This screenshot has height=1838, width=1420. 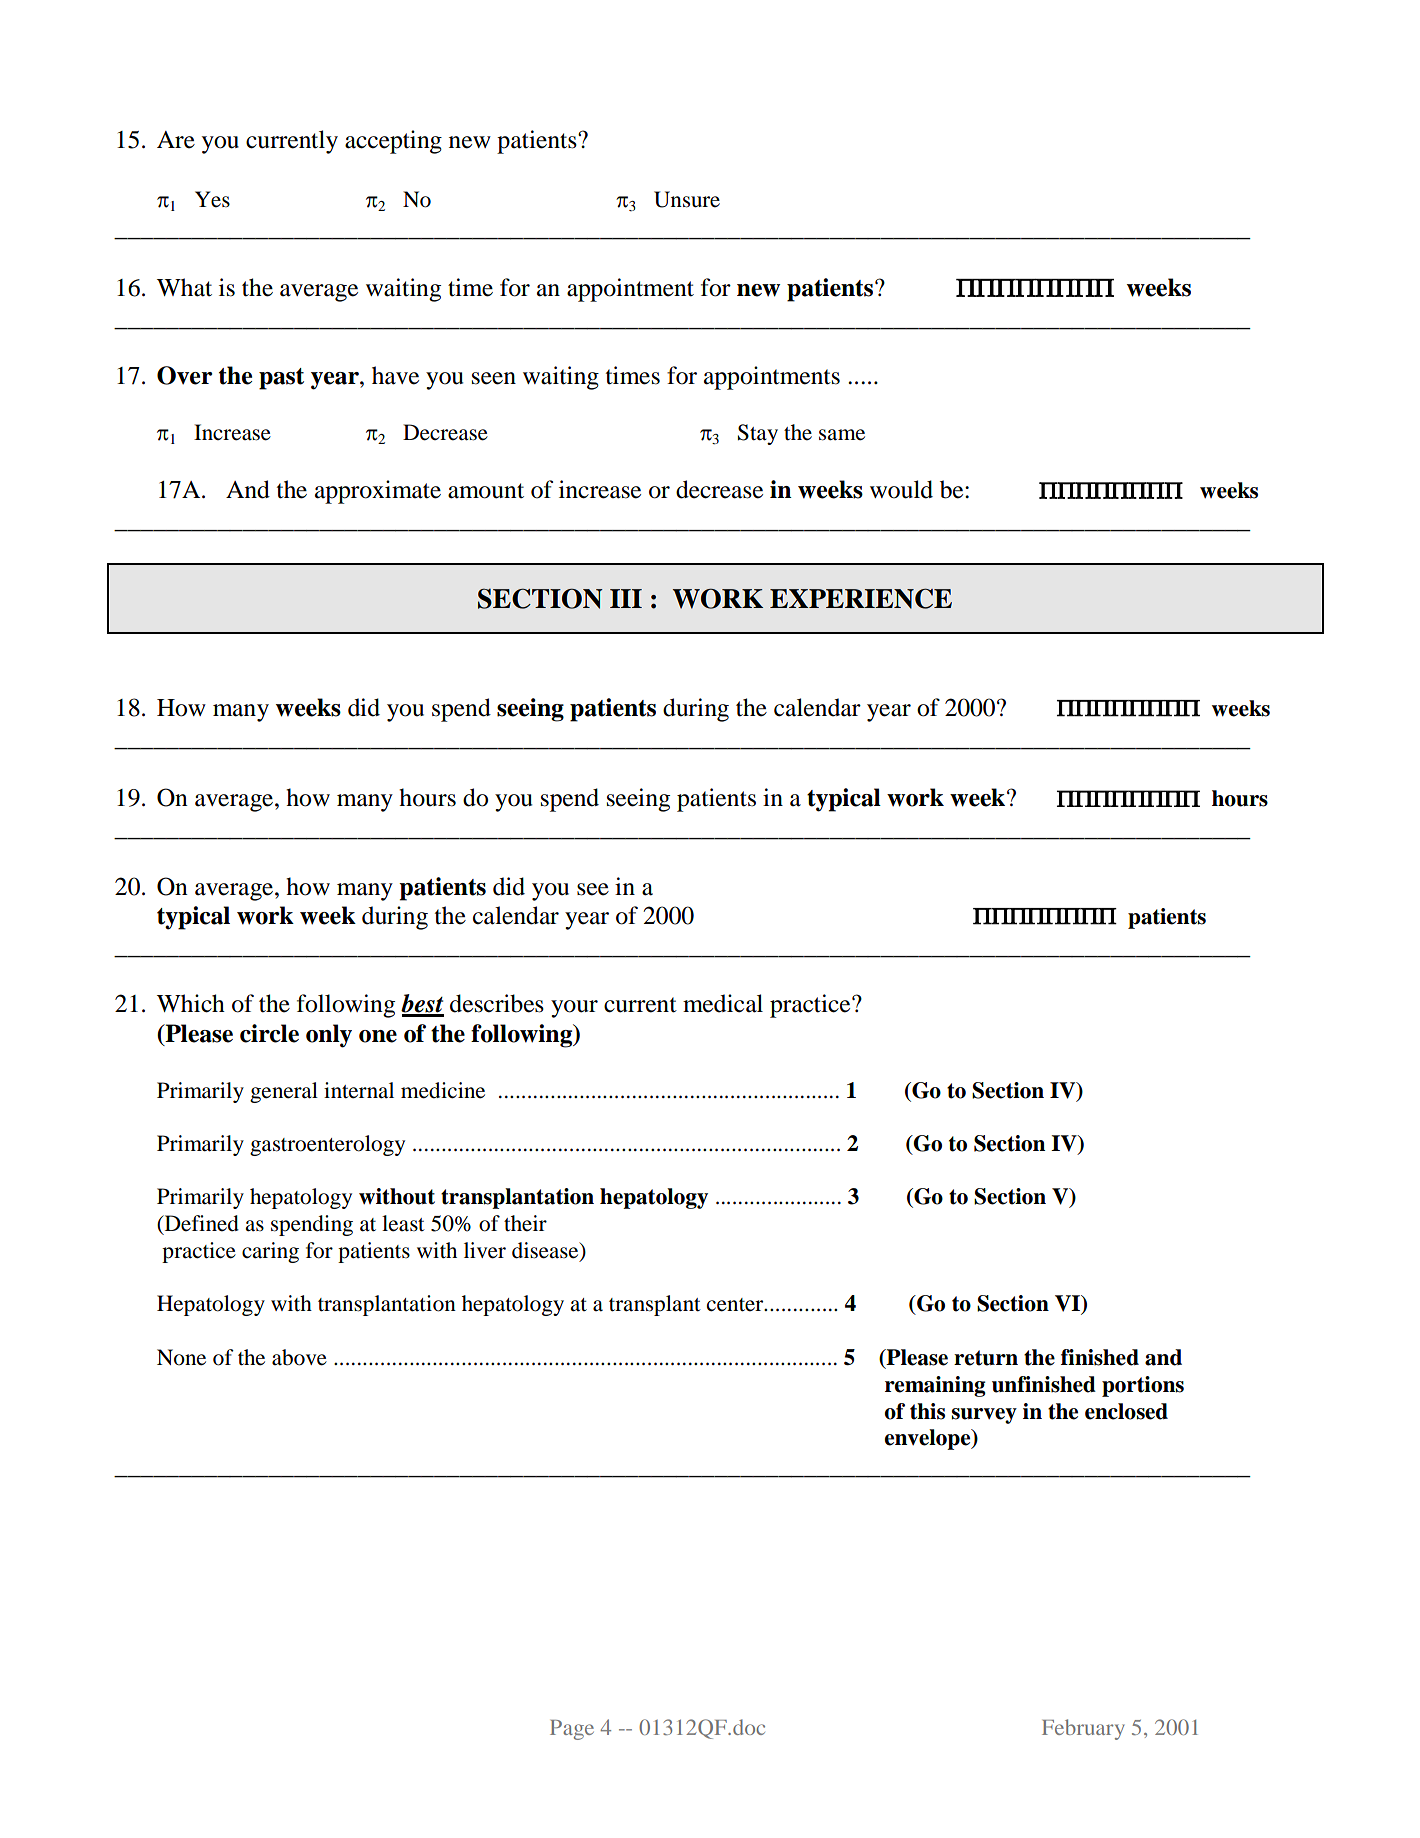 I want to click on III, so click(x=626, y=598).
